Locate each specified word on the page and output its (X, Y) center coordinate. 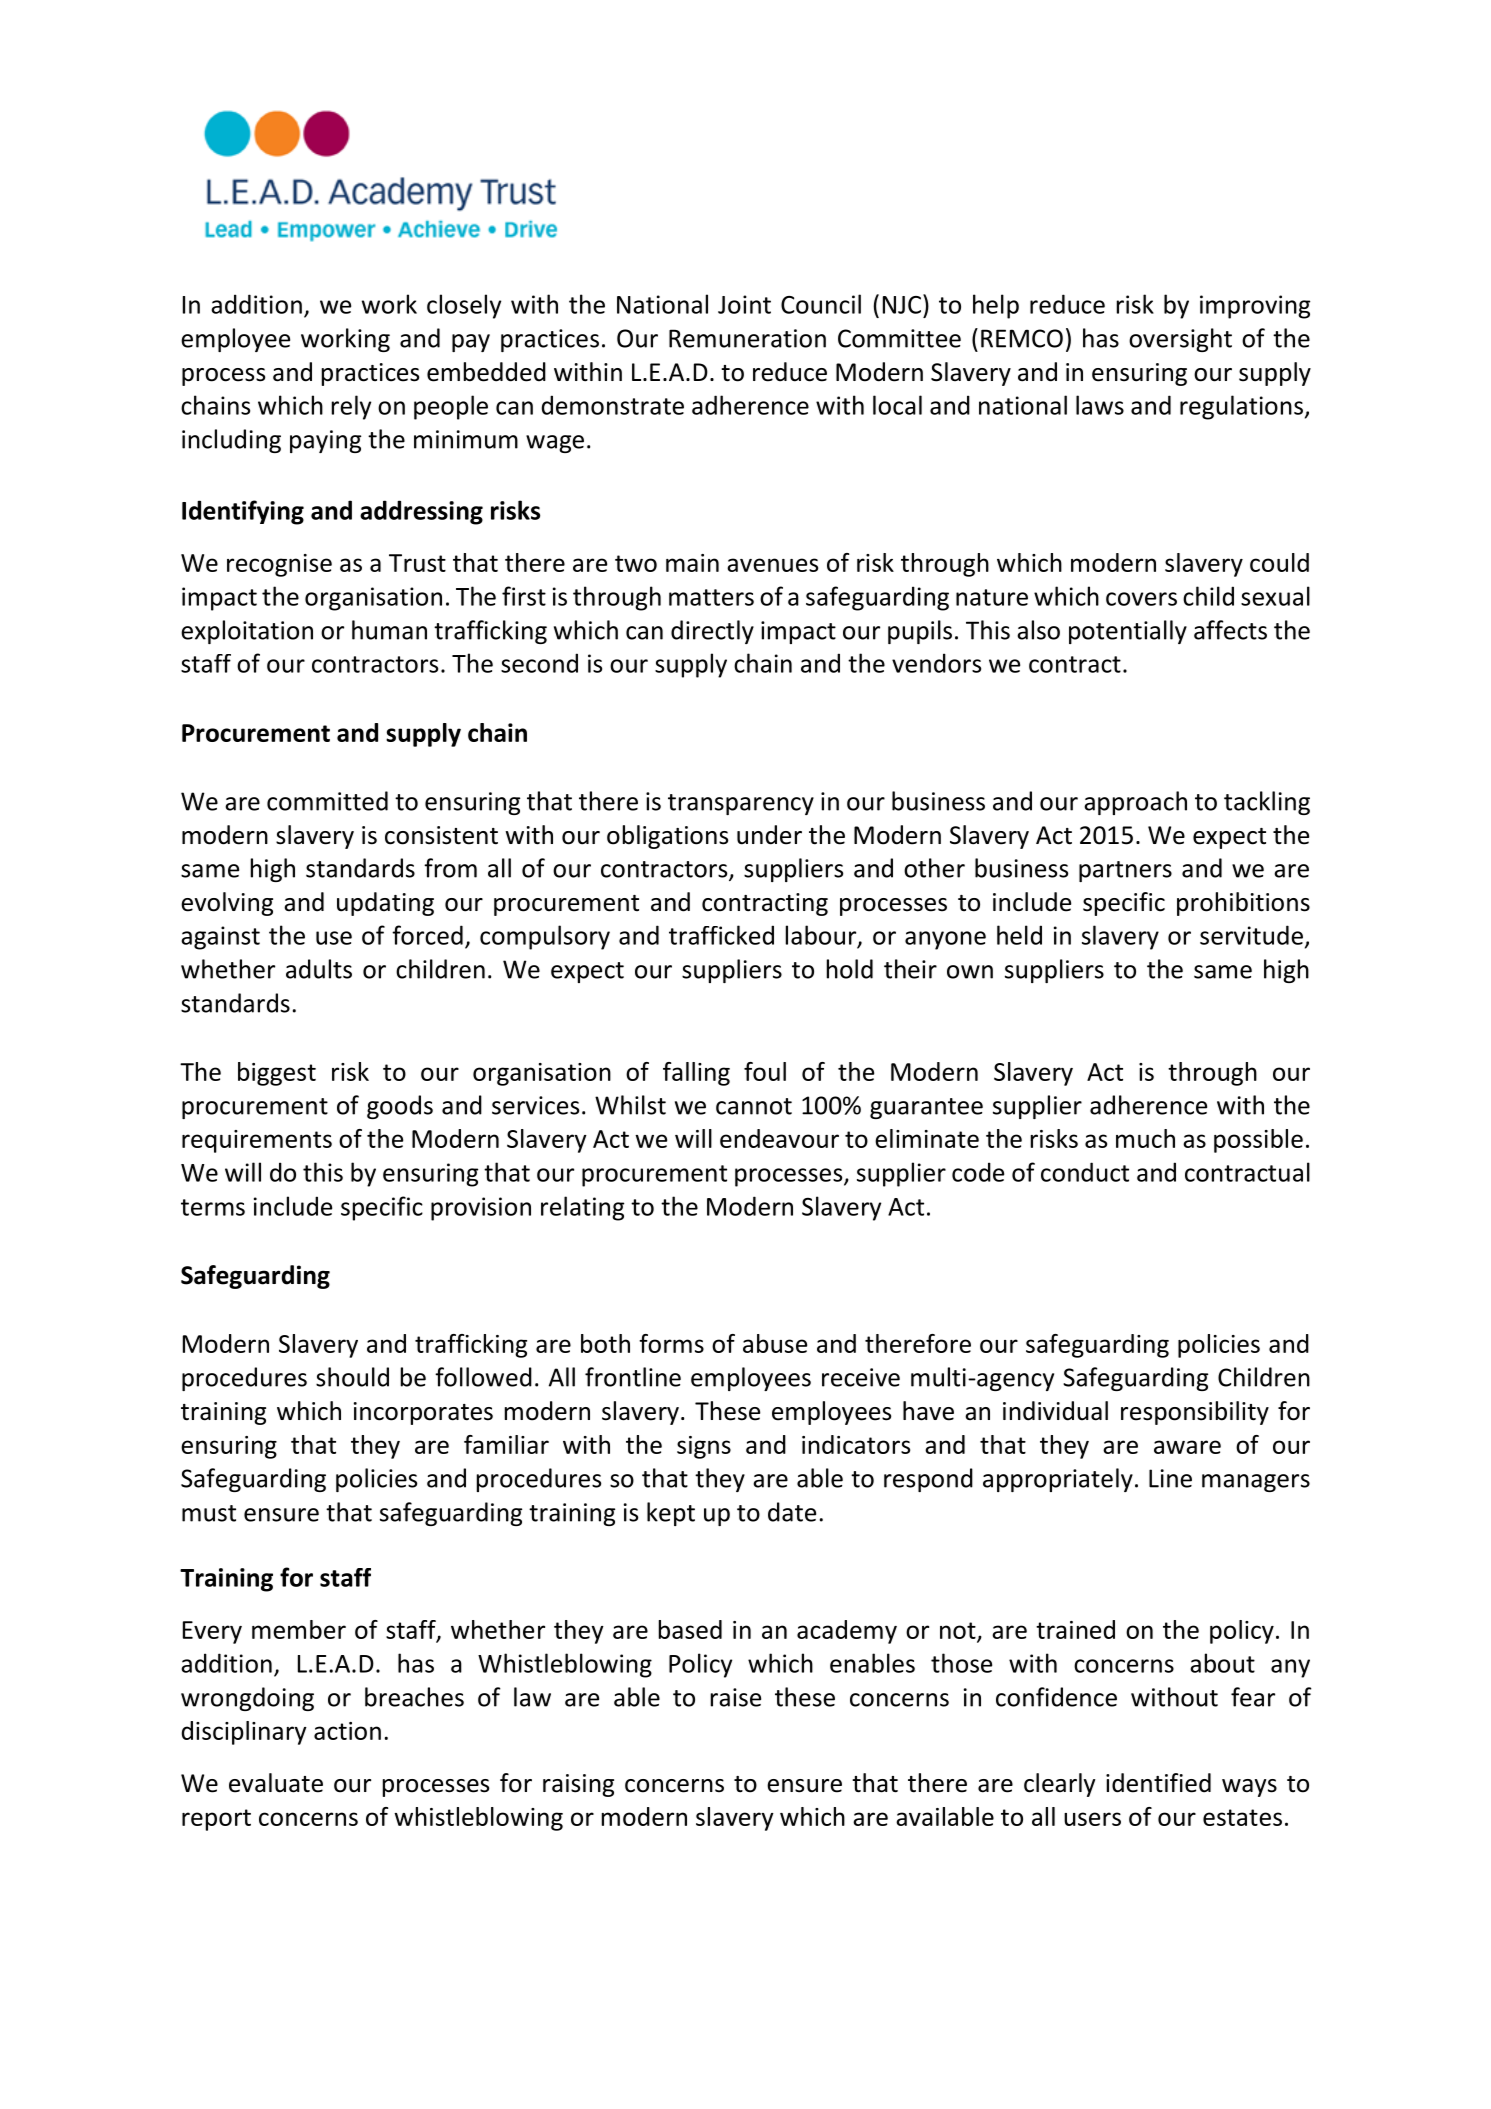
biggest (277, 1074)
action (347, 1731)
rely (351, 407)
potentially (1128, 632)
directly (712, 632)
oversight (1180, 340)
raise (736, 1697)
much (1145, 1138)
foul (765, 1071)
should (352, 1377)
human (389, 630)
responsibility (1195, 1413)
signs (704, 1447)
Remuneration (747, 338)
